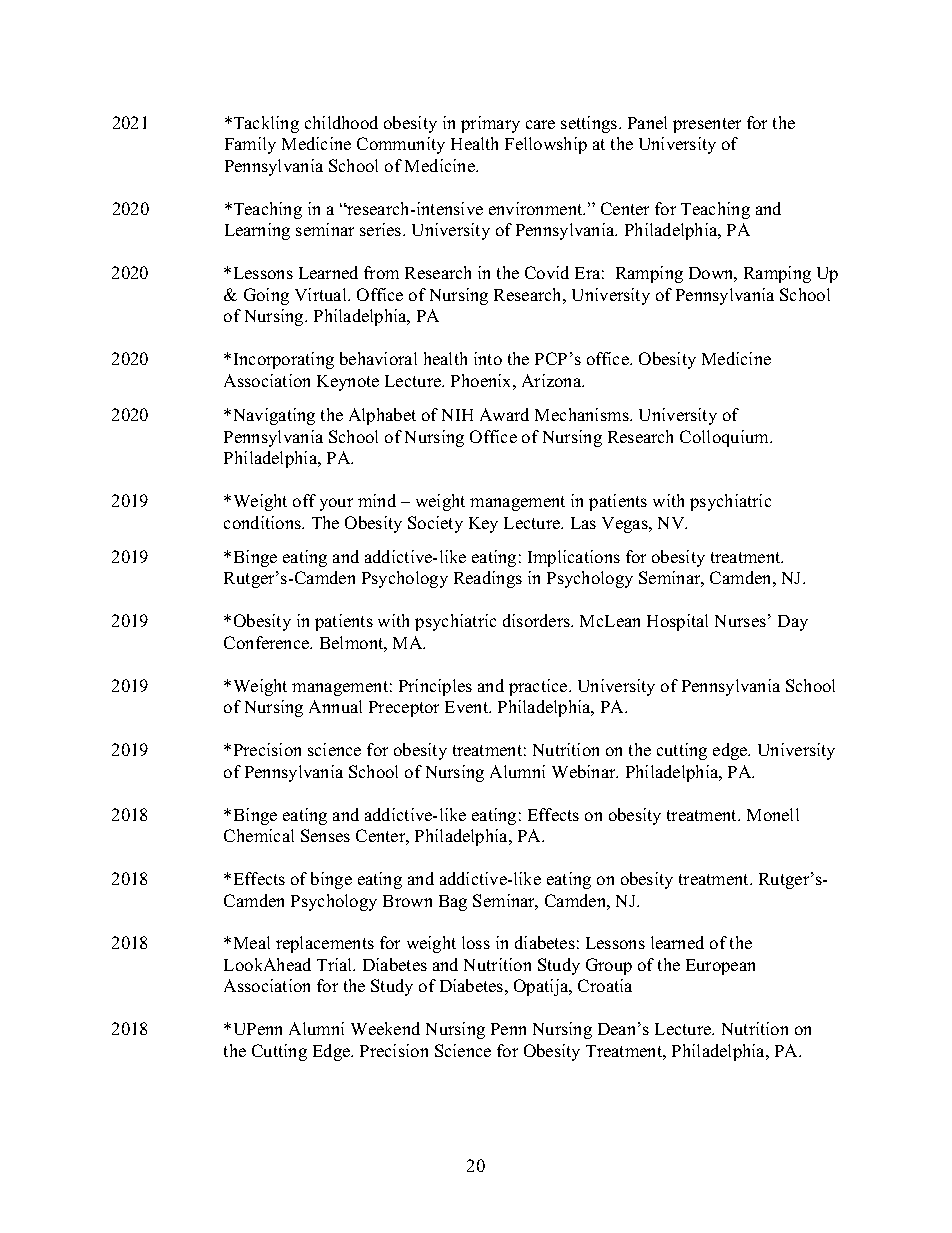 This screenshot has width=952, height=1233. I want to click on European, so click(720, 967).
